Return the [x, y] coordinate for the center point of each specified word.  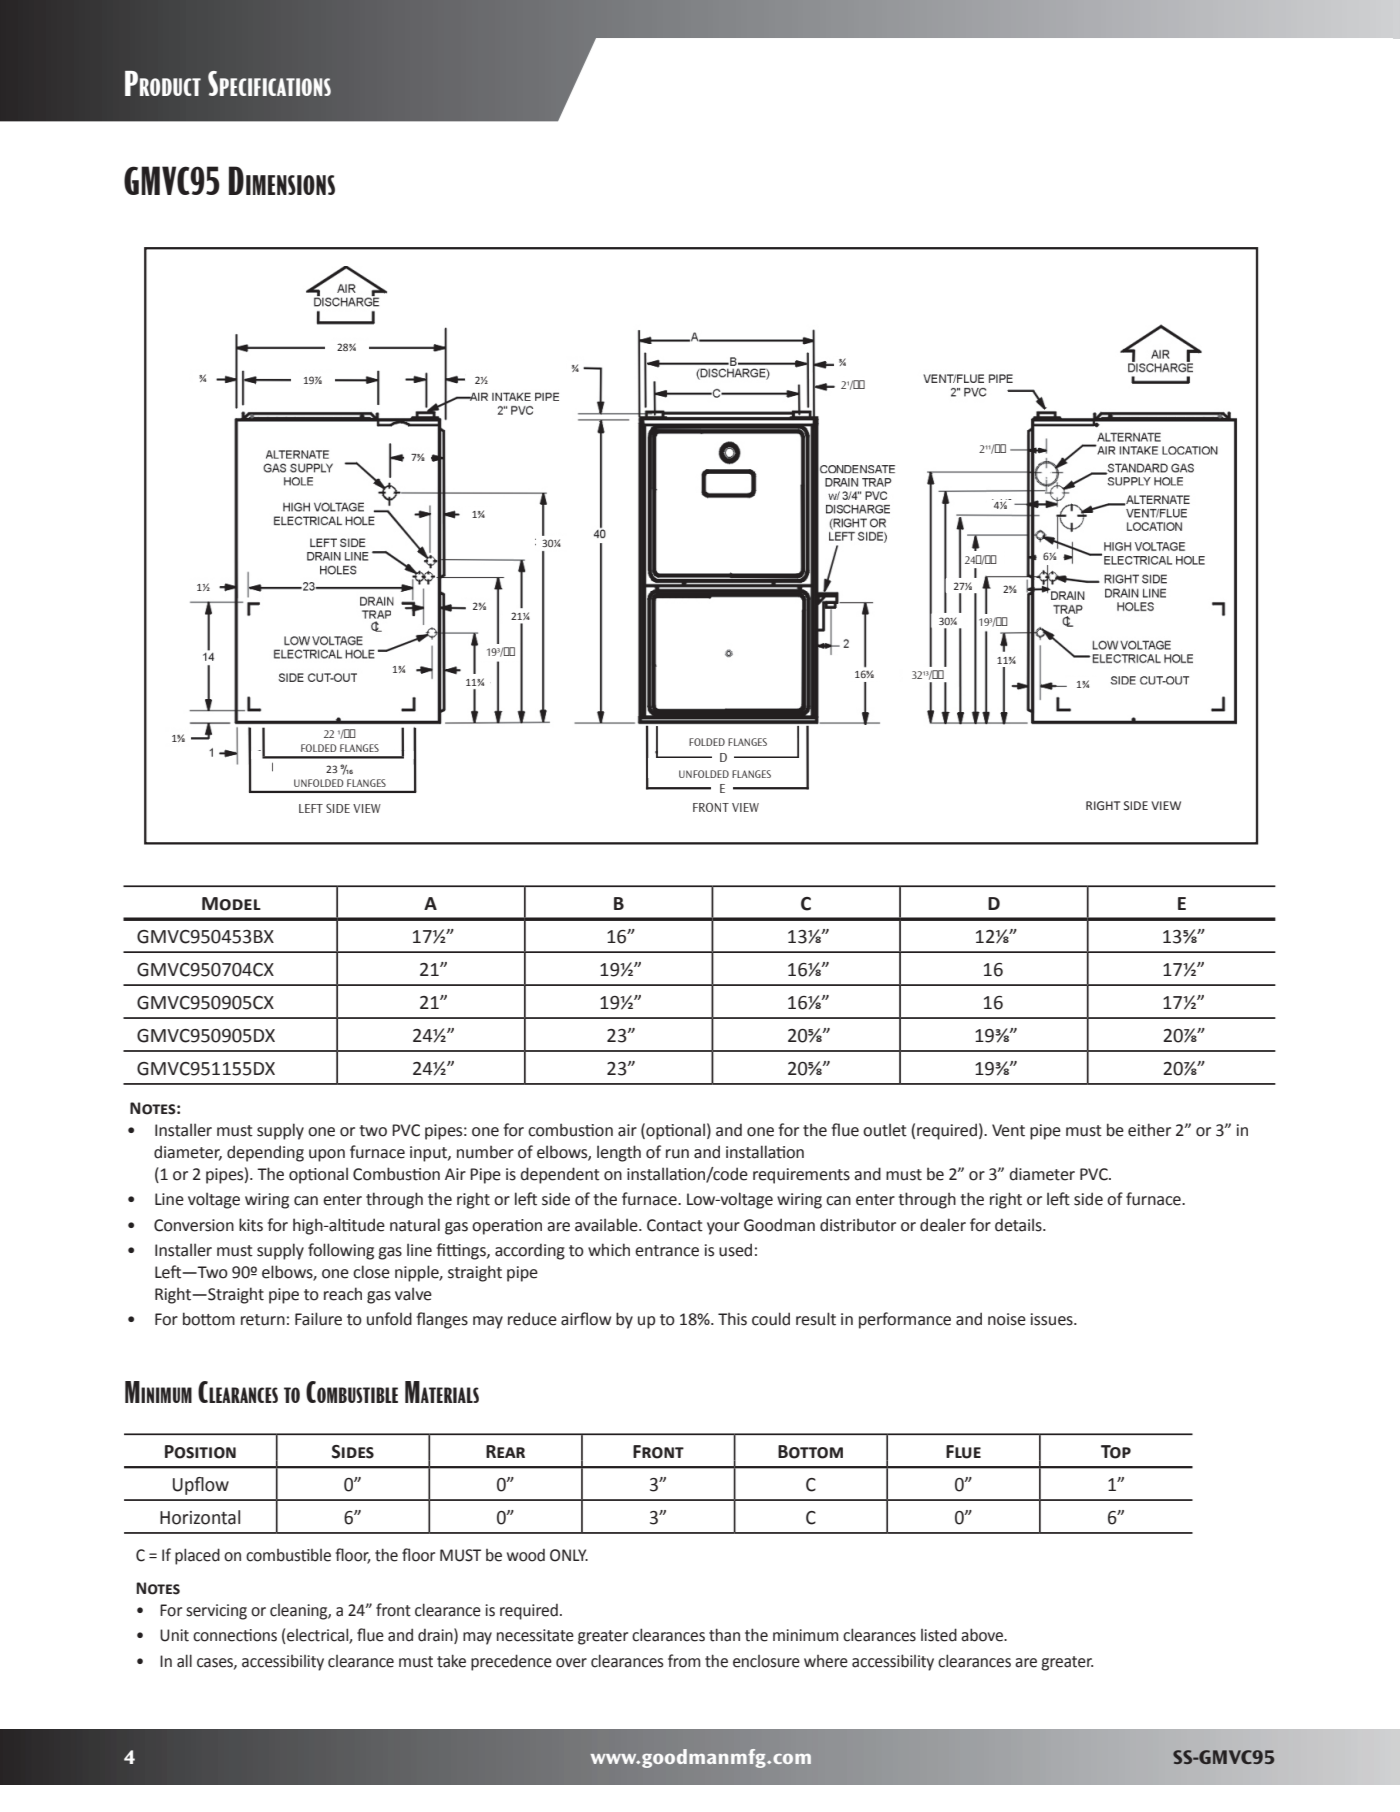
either [1149, 1130]
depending [265, 1153]
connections [235, 1635]
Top [1116, 1452]
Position [200, 1452]
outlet [885, 1130]
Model [231, 904]
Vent [1008, 1130]
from [684, 1661]
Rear [505, 1451]
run [677, 1154]
